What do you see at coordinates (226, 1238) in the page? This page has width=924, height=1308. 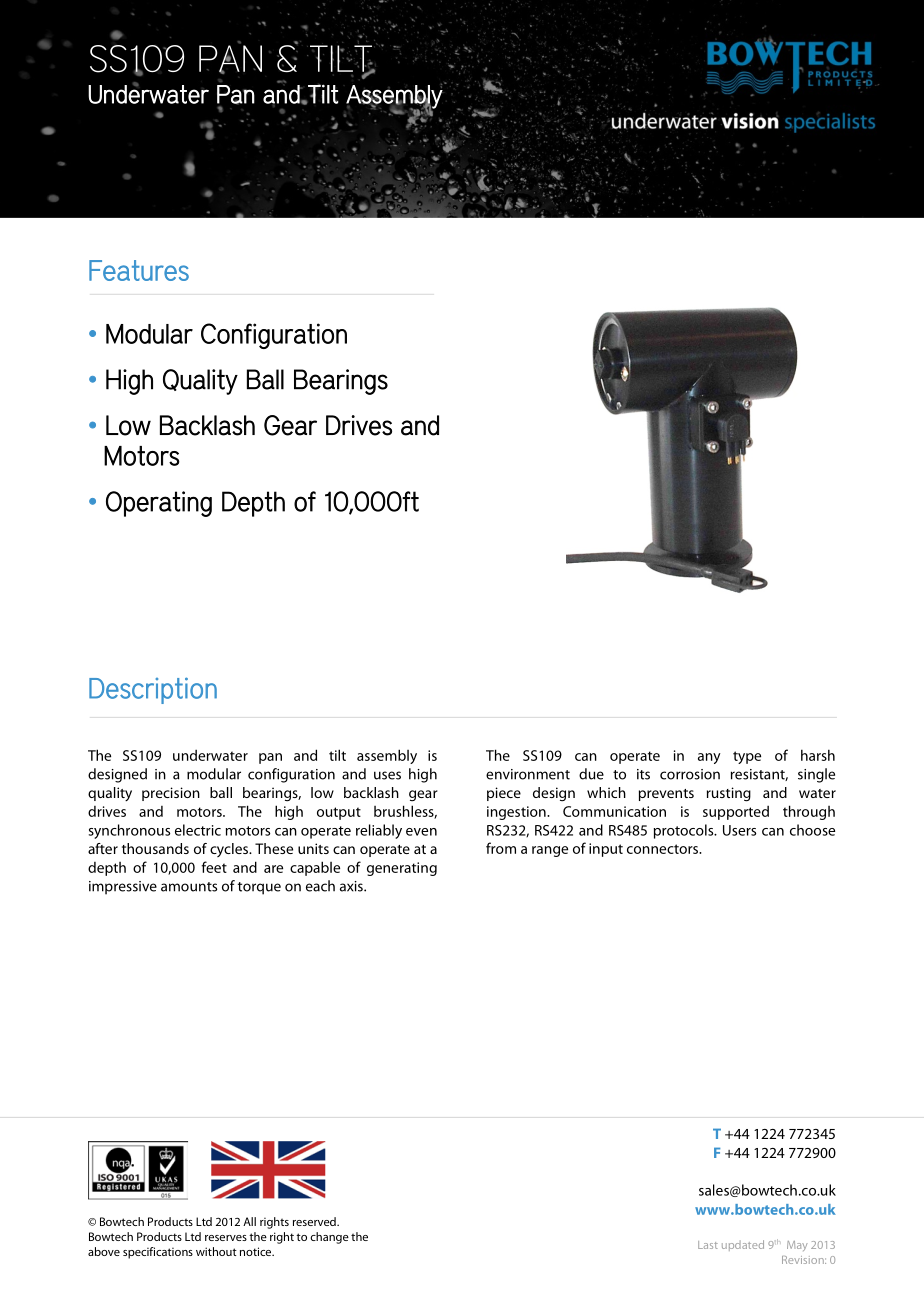 I see `reserves` at bounding box center [226, 1238].
